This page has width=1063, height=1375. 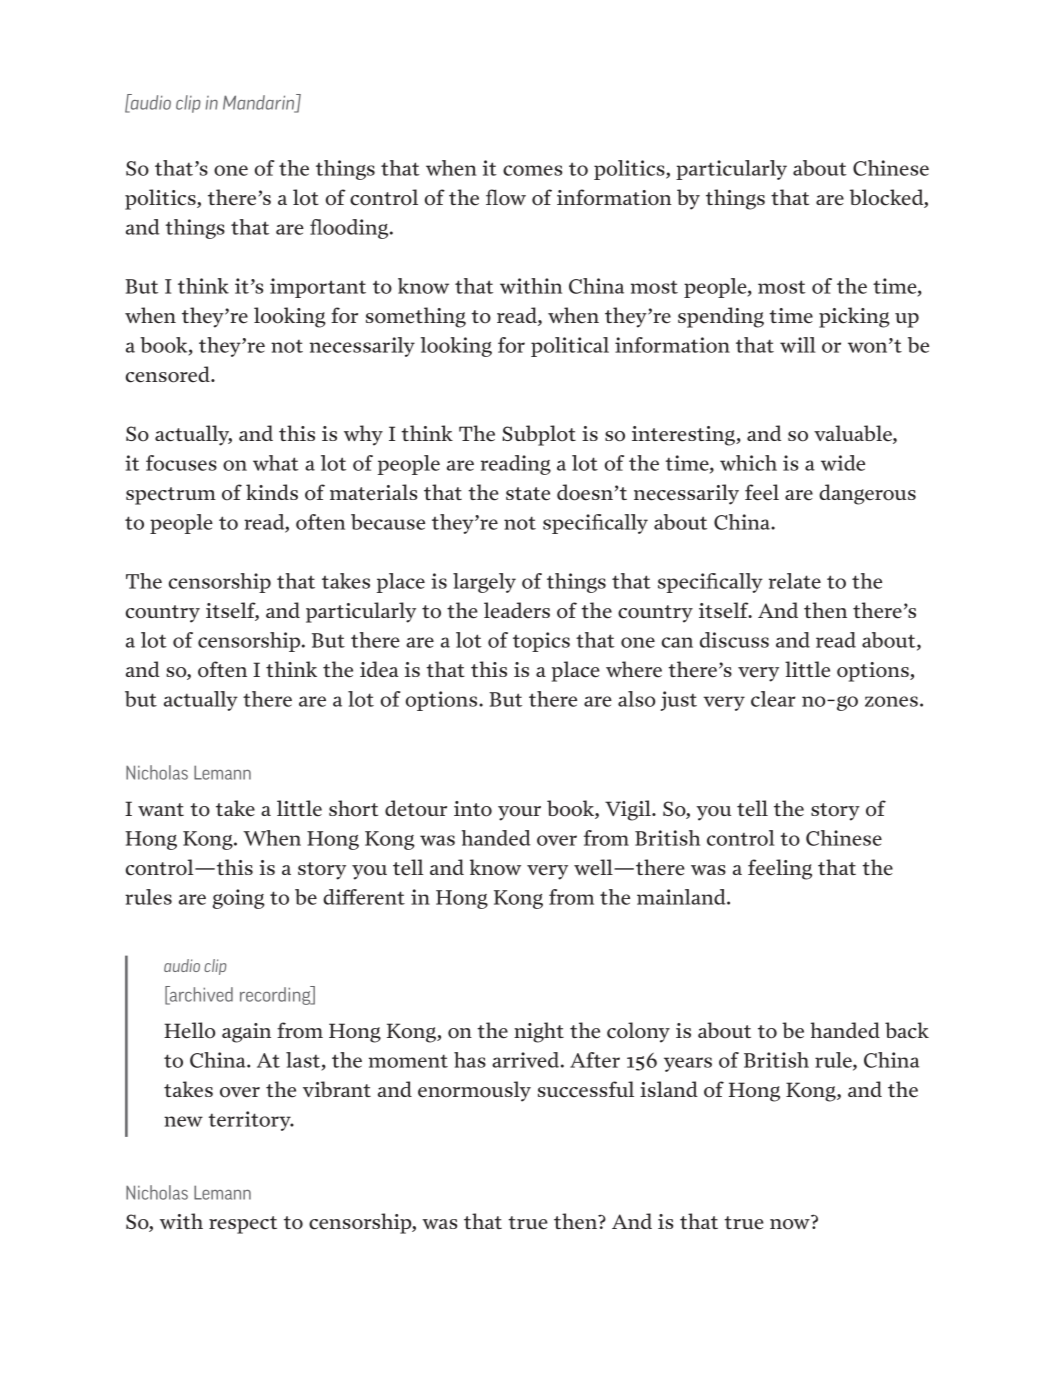 I want to click on Mandarin, so click(x=260, y=103).
